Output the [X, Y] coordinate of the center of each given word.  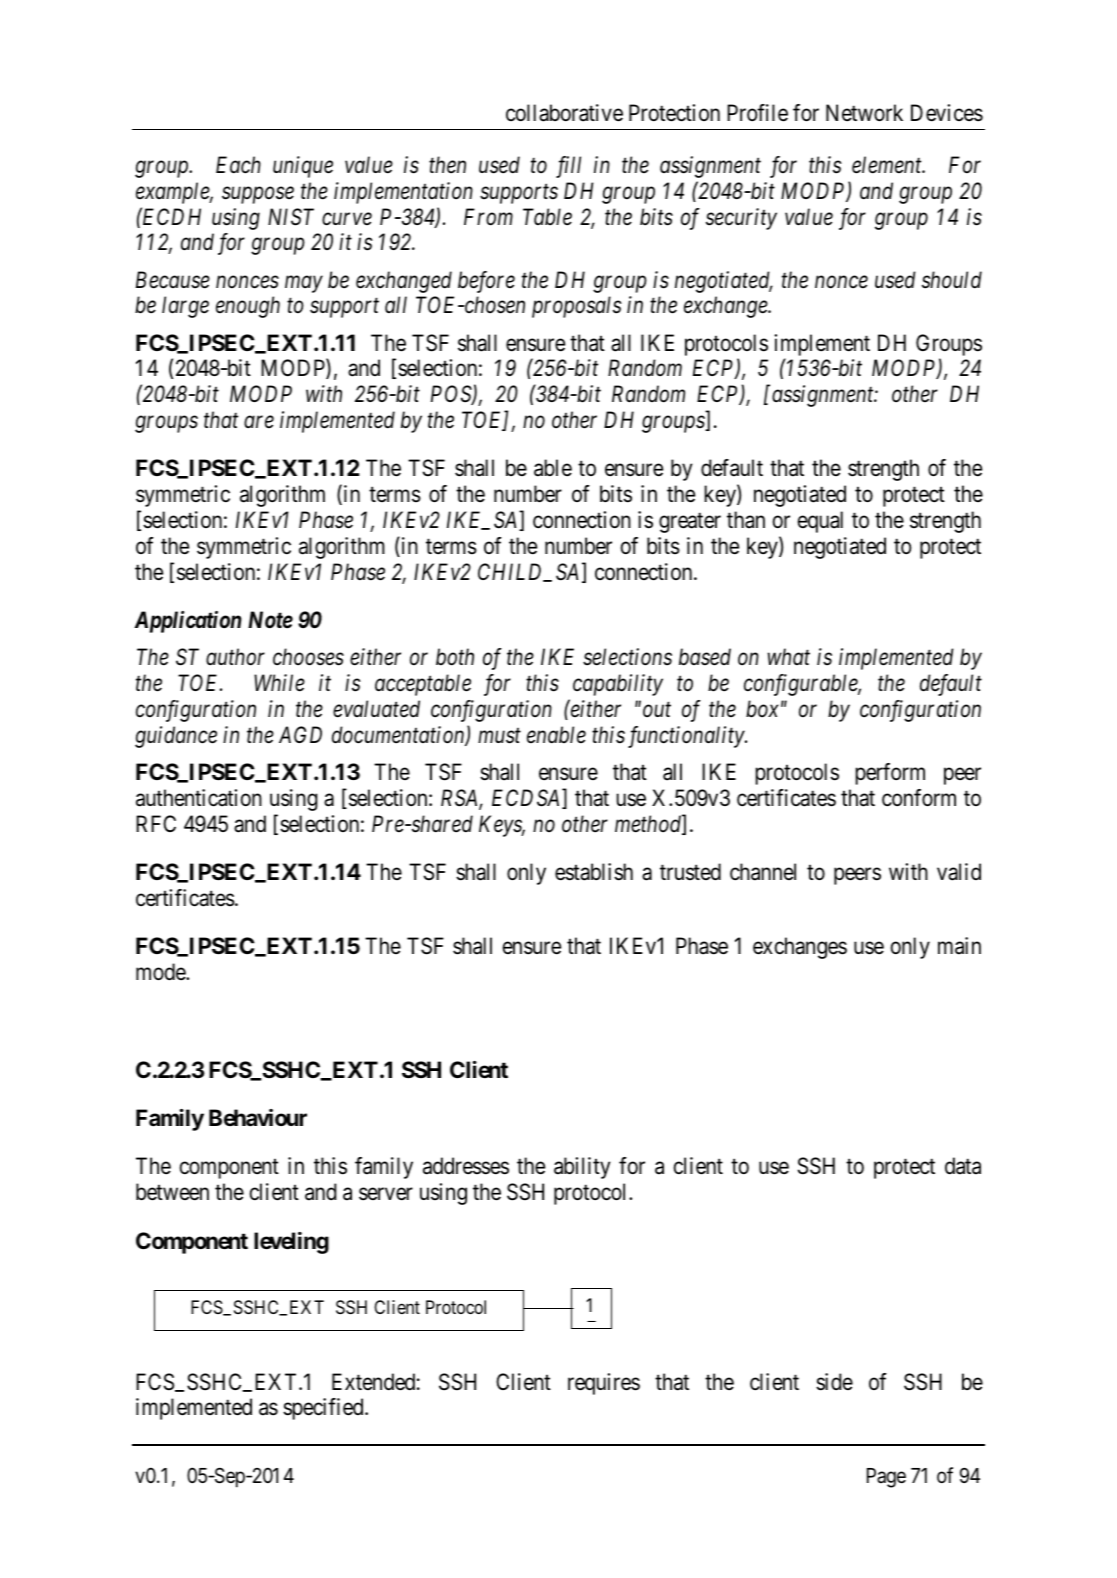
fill [568, 167]
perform [890, 774]
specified [324, 1409]
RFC [156, 823]
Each [238, 165]
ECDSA [527, 799]
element [888, 165]
